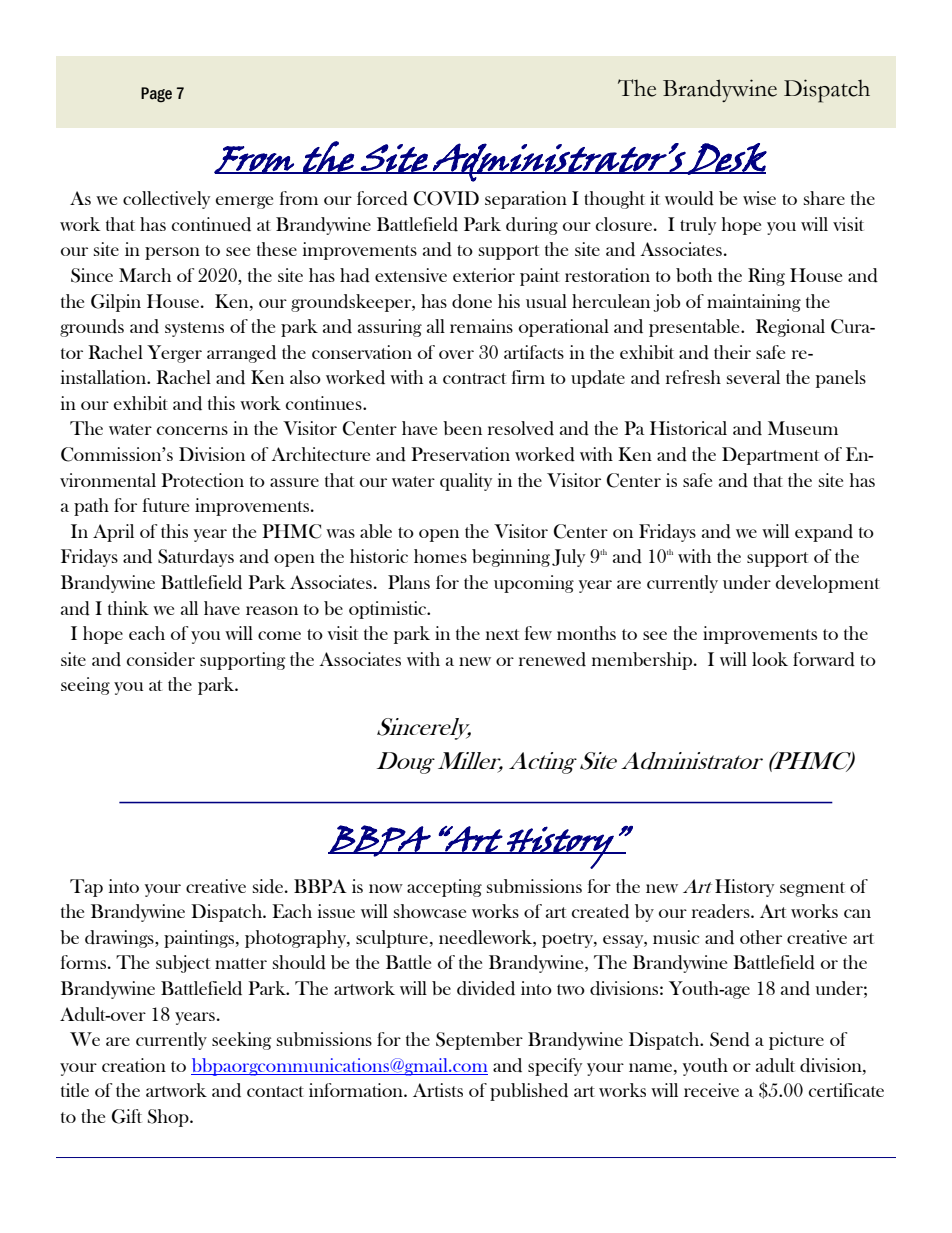  I want to click on wise, so click(759, 198).
